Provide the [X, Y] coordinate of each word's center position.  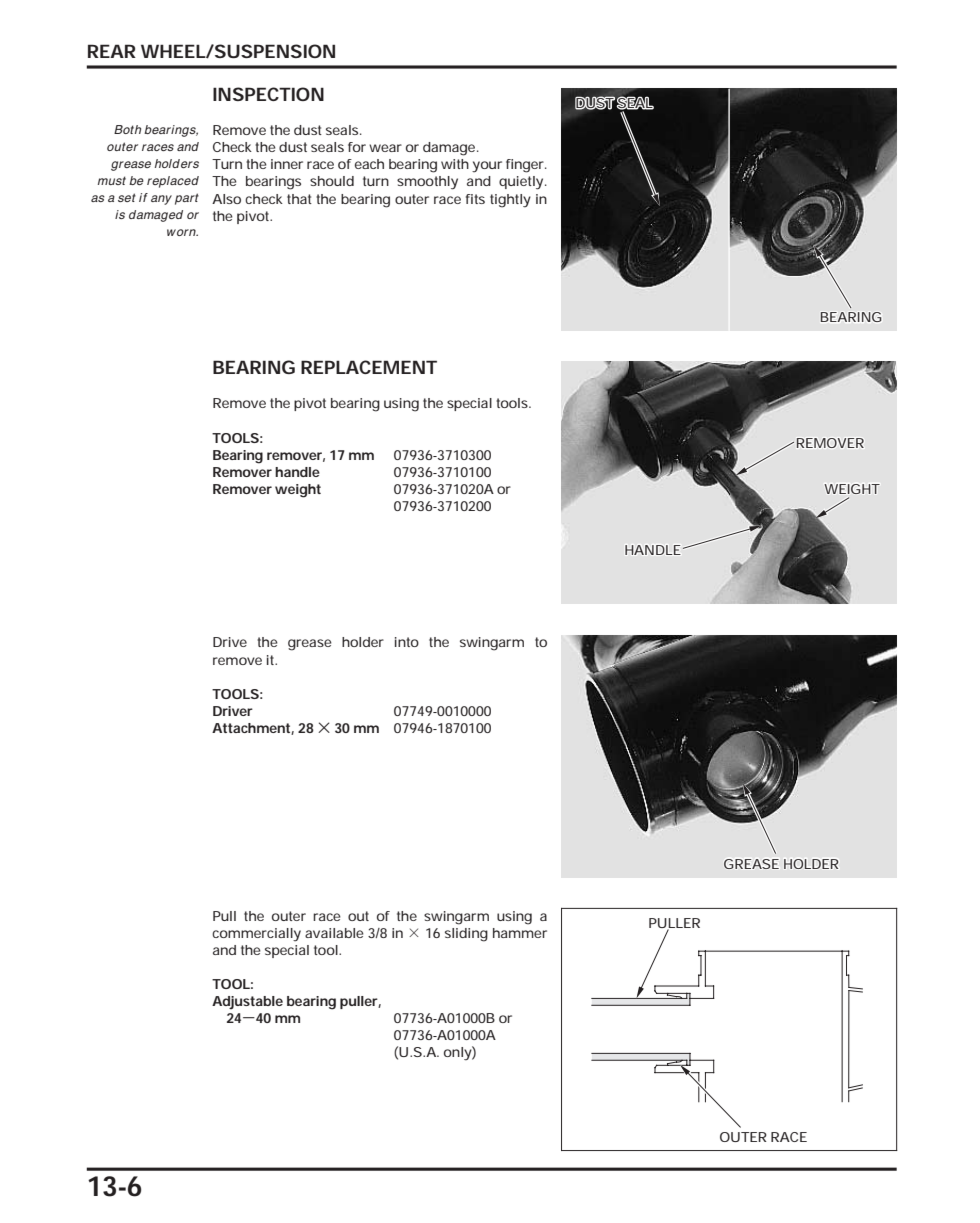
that [299, 199]
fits [475, 199]
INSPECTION [268, 94]
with [455, 164]
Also [226, 199]
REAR [112, 51]
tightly [510, 201]
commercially [256, 935]
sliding [466, 935]
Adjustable [247, 1002]
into [407, 642]
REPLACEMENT [369, 367]
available [334, 933]
